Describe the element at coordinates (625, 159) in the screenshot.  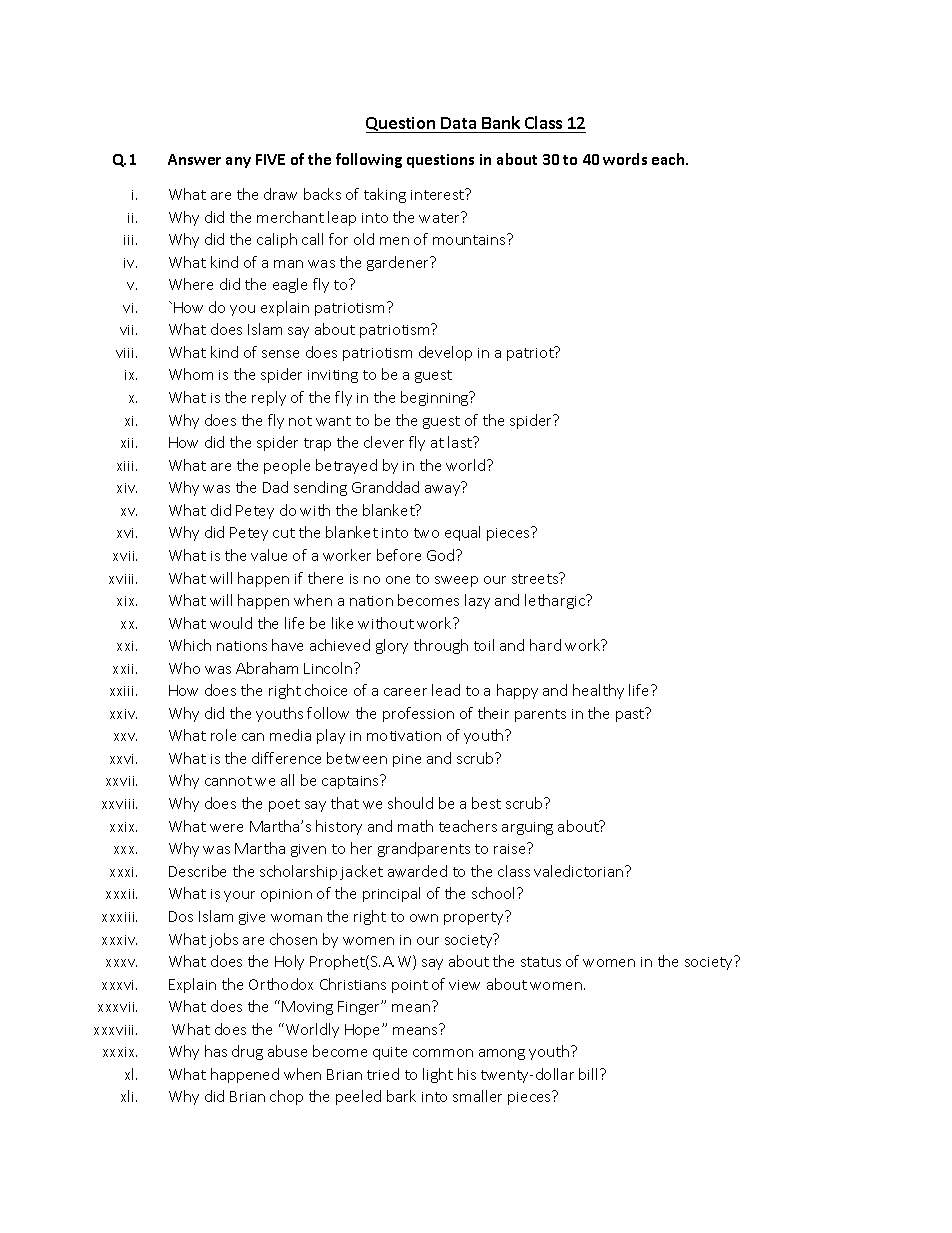
I see `words` at that location.
